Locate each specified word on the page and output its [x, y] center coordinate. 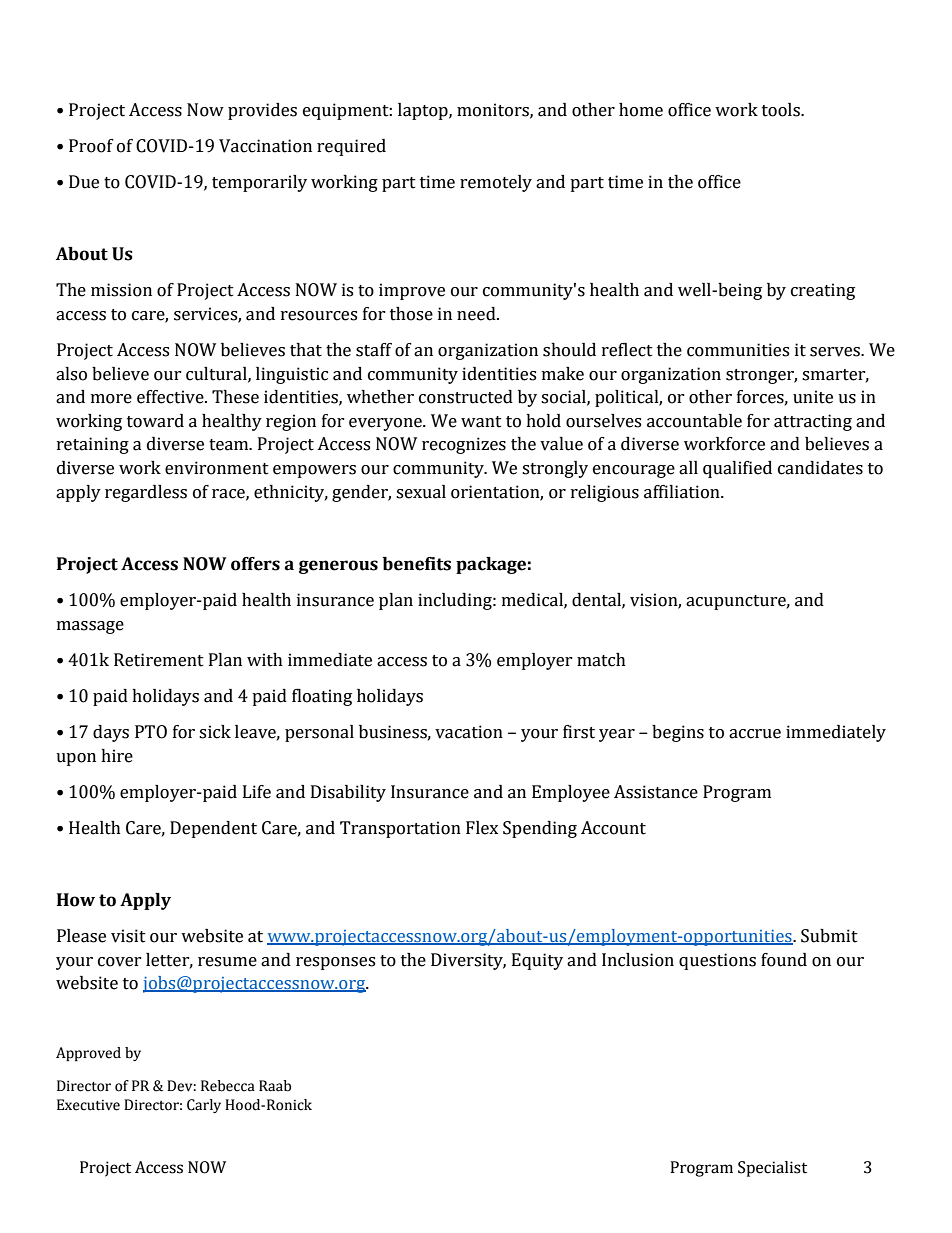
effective [171, 397]
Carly [204, 1106]
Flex [482, 828]
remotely [496, 183]
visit [128, 936]
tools [782, 110]
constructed [466, 397]
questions [717, 961]
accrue [755, 734]
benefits [417, 564]
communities [738, 350]
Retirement [159, 660]
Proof [91, 146]
